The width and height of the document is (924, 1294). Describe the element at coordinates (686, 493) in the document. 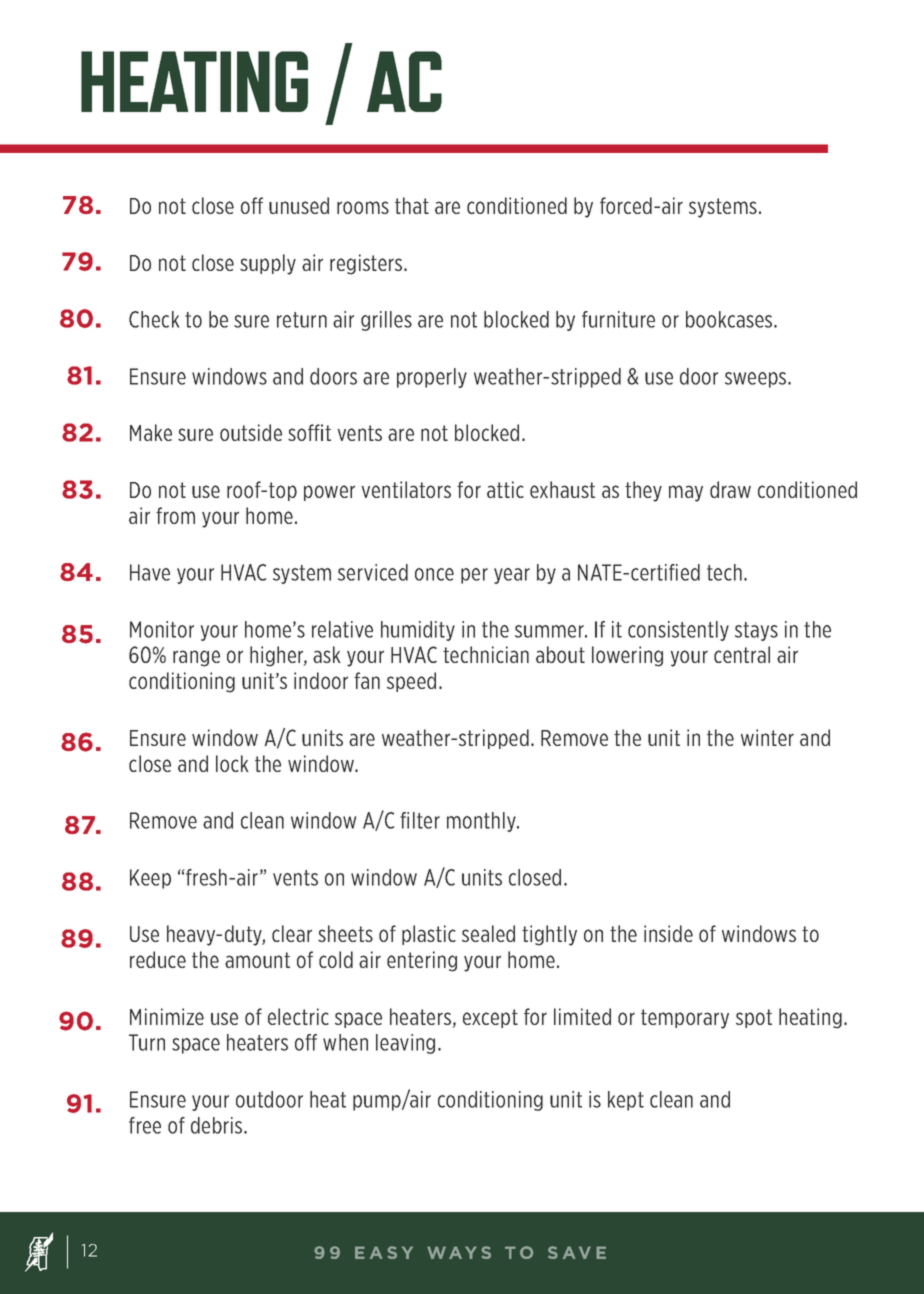

I see `may` at that location.
